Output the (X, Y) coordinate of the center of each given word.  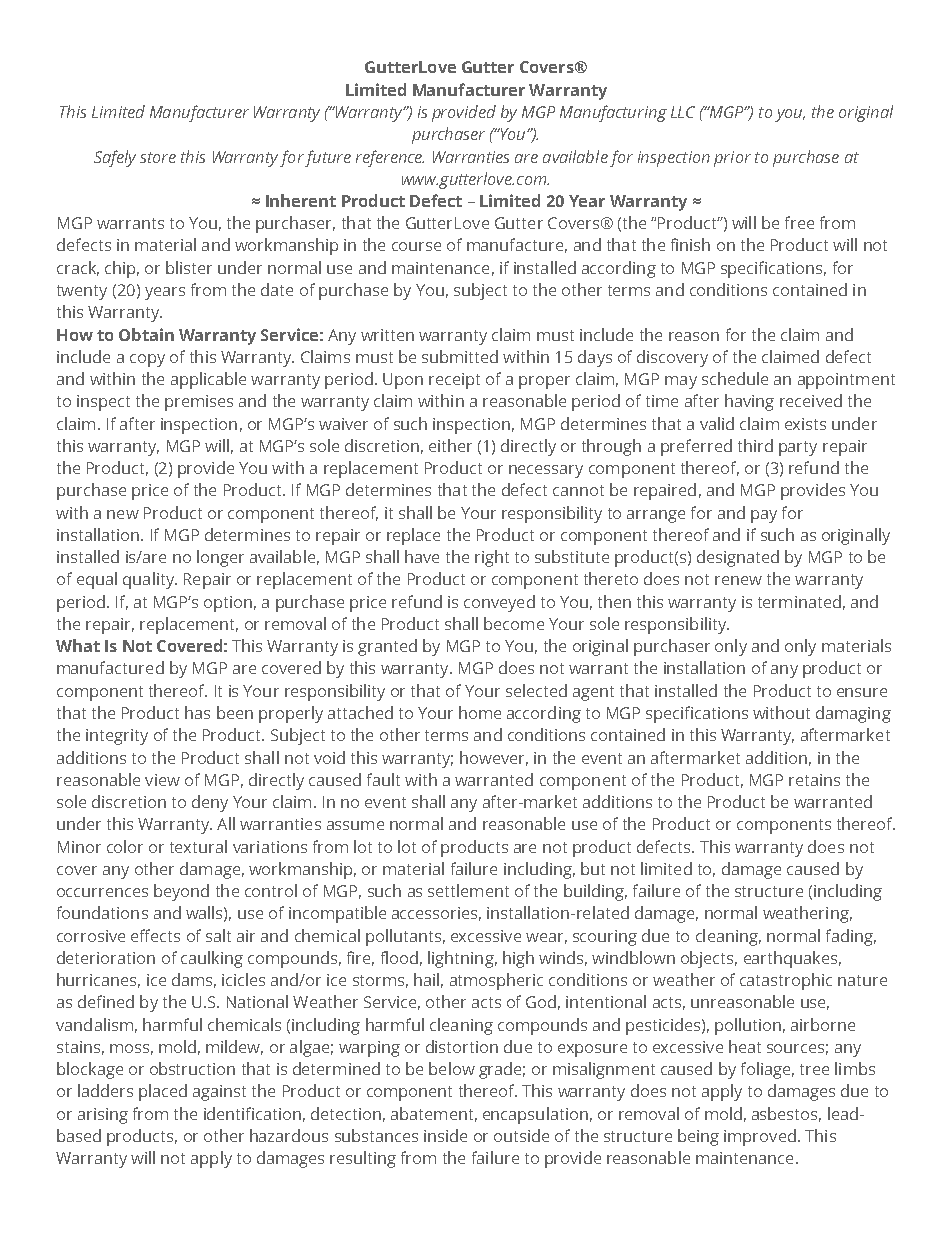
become (514, 623)
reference (390, 158)
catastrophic (786, 981)
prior (732, 159)
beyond (181, 892)
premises (199, 403)
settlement (468, 890)
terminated (799, 601)
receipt (454, 381)
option (228, 604)
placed (163, 1092)
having (749, 402)
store (158, 157)
